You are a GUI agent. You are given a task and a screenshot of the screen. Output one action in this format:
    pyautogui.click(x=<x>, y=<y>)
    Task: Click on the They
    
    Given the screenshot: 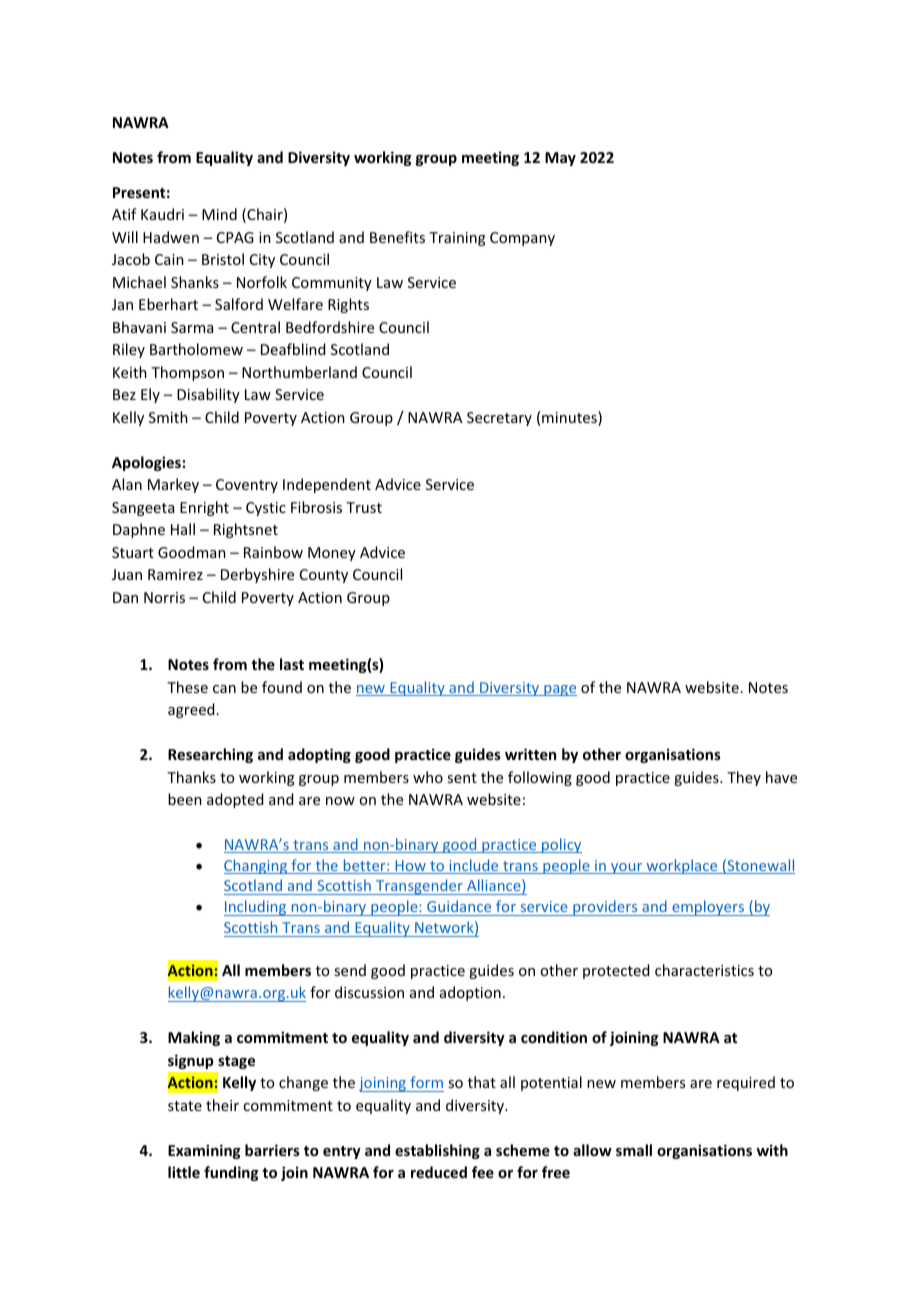 What is the action you would take?
    pyautogui.click(x=744, y=778)
